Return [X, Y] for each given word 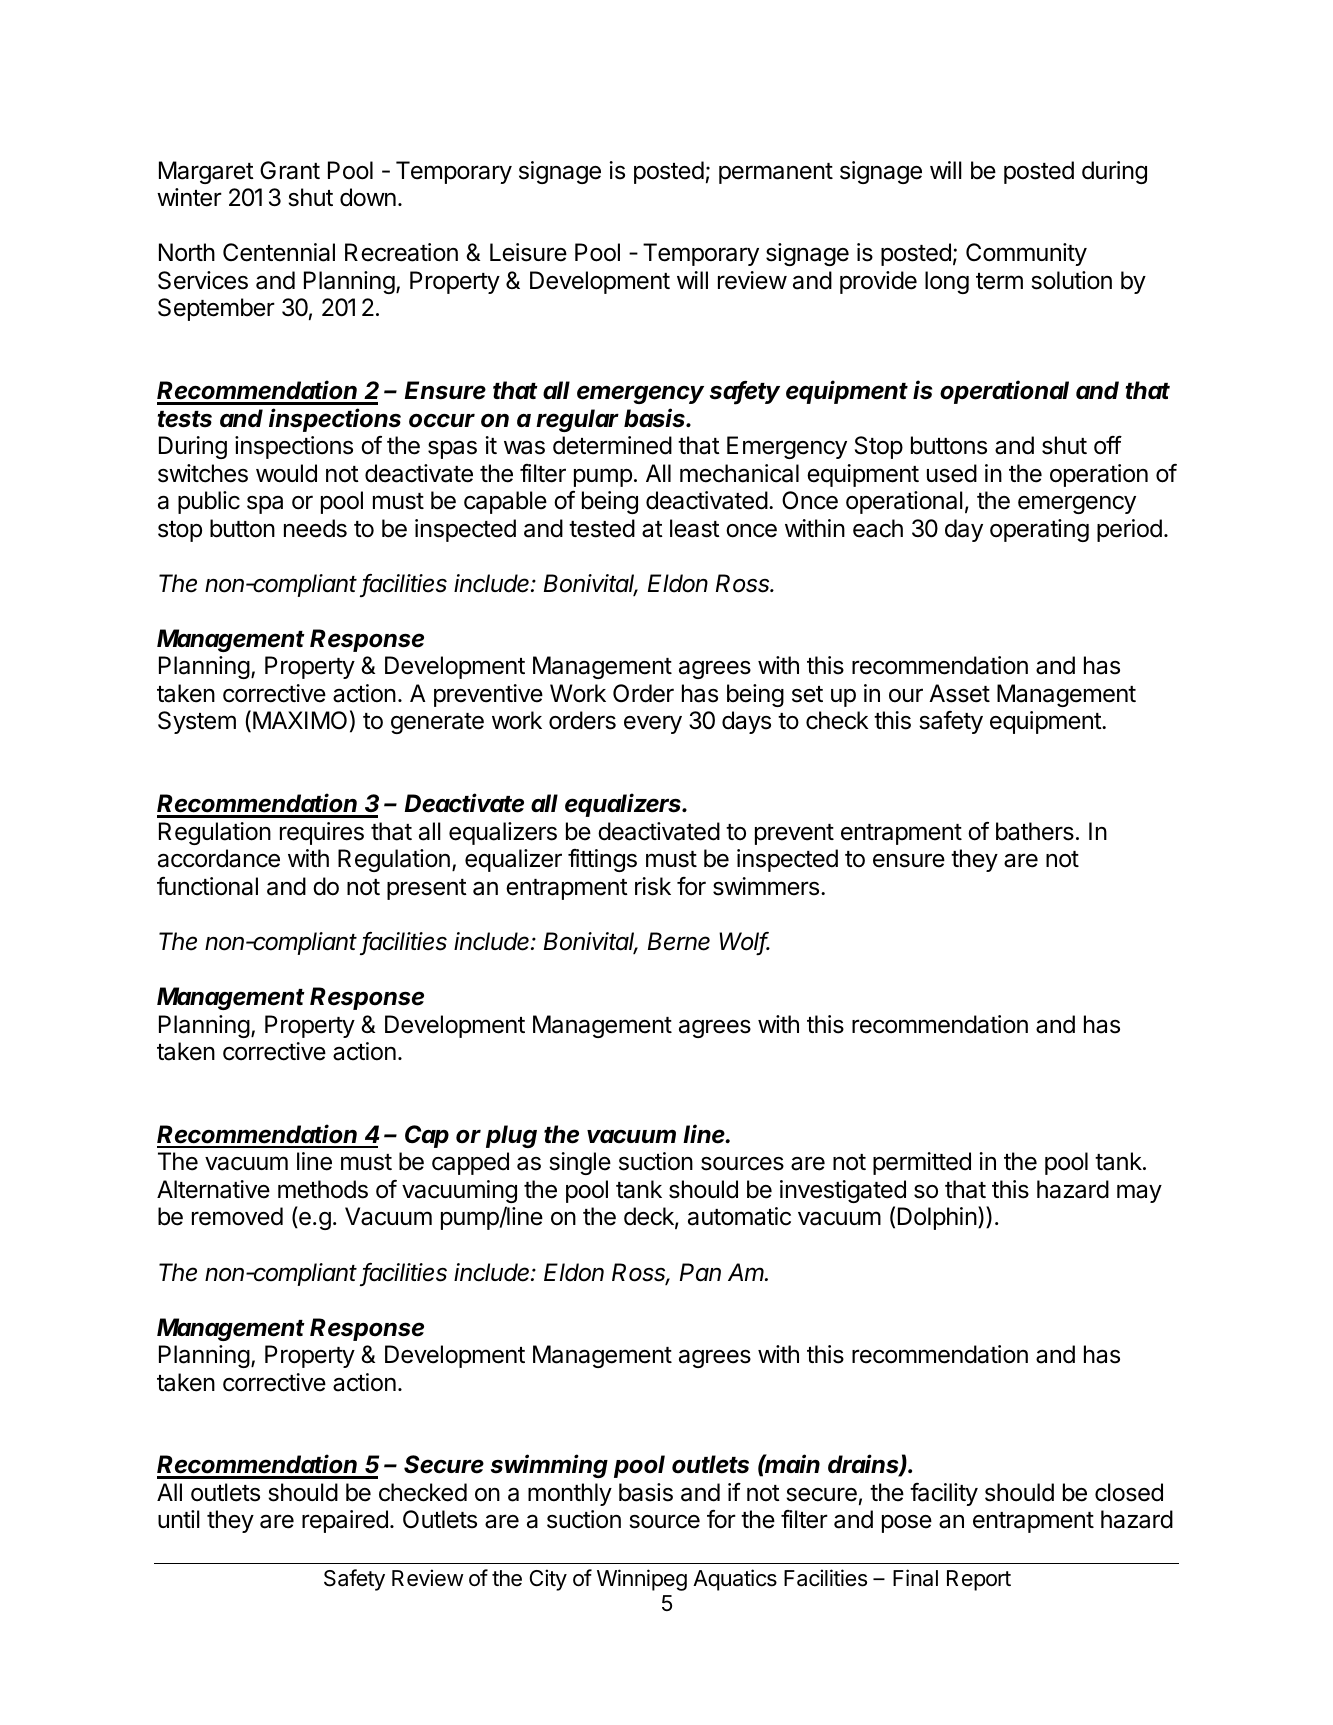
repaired [345, 1521]
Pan [700, 1272]
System [197, 722]
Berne [679, 941]
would [286, 473]
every [653, 724]
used [952, 473]
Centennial [279, 252]
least [695, 528]
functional [207, 886]
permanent [776, 173]
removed [237, 1216]
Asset [959, 693]
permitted [922, 1163]
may [1139, 1193]
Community [1026, 254]
